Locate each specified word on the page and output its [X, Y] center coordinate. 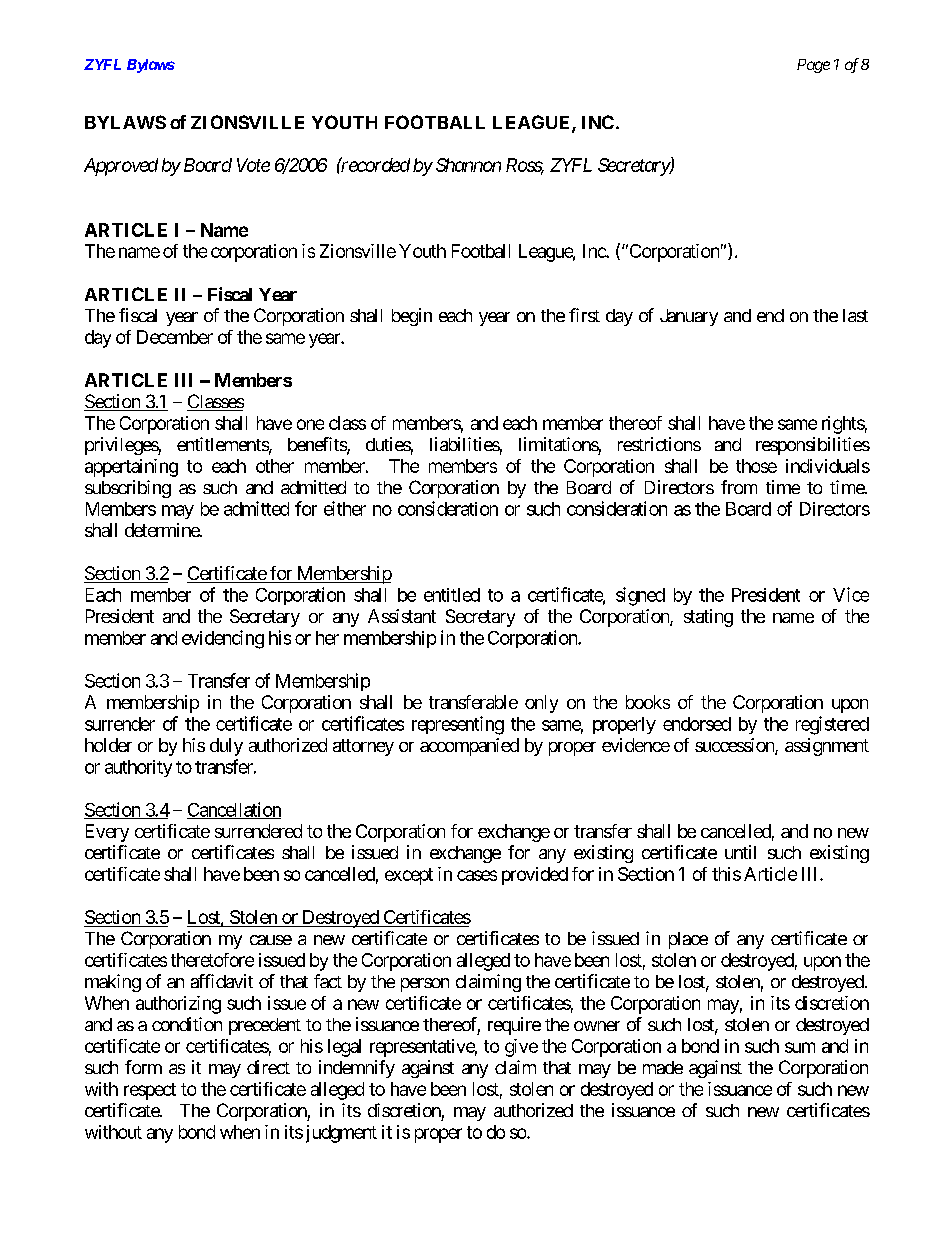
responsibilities [813, 446]
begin [412, 317]
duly [226, 747]
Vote [253, 165]
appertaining [131, 468]
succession [735, 746]
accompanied [469, 747]
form [143, 1067]
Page [813, 66]
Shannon [468, 165]
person [425, 985]
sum [800, 1047]
